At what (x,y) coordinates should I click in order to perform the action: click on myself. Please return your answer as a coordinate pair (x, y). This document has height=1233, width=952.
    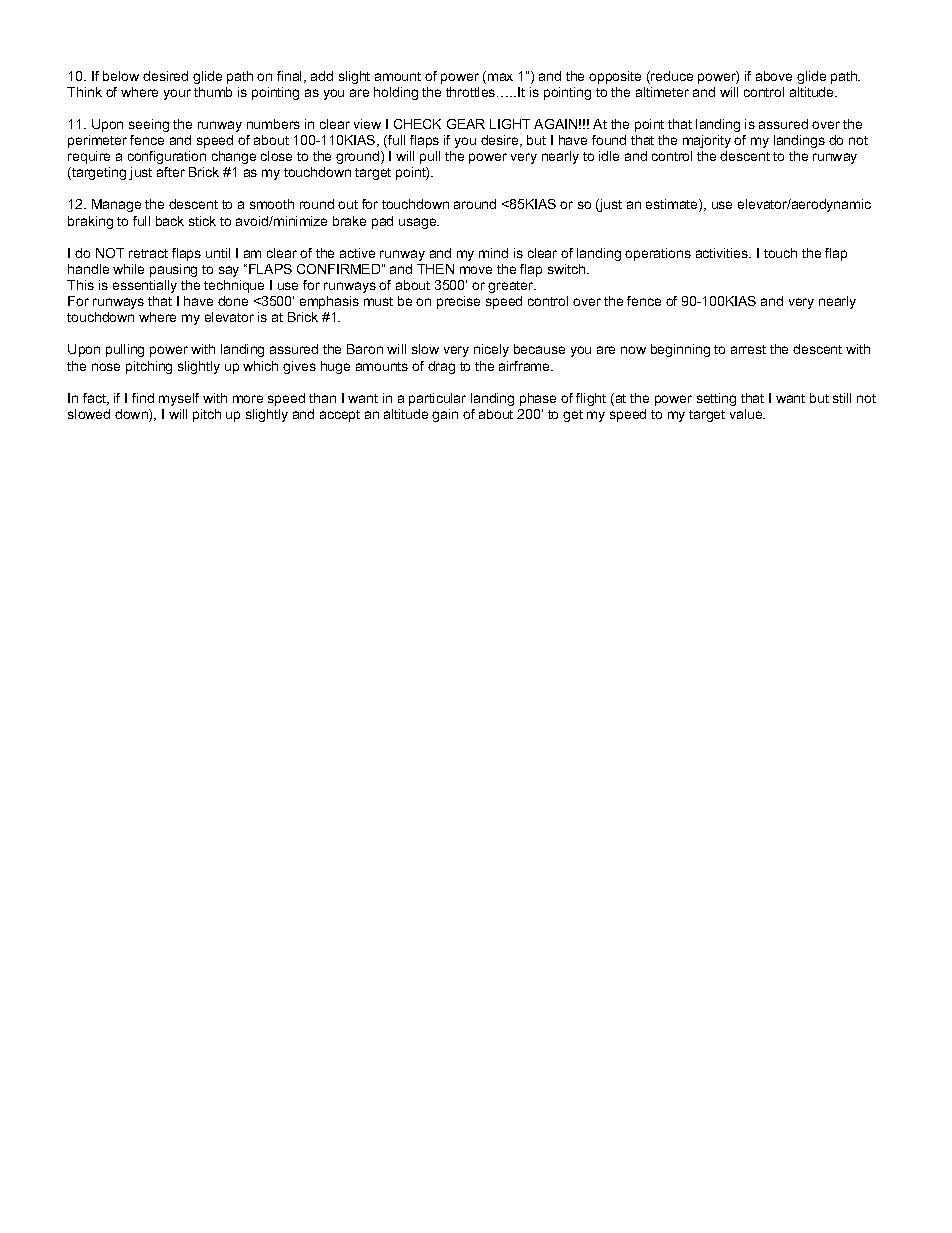
    Looking at the image, I should click on (179, 399).
